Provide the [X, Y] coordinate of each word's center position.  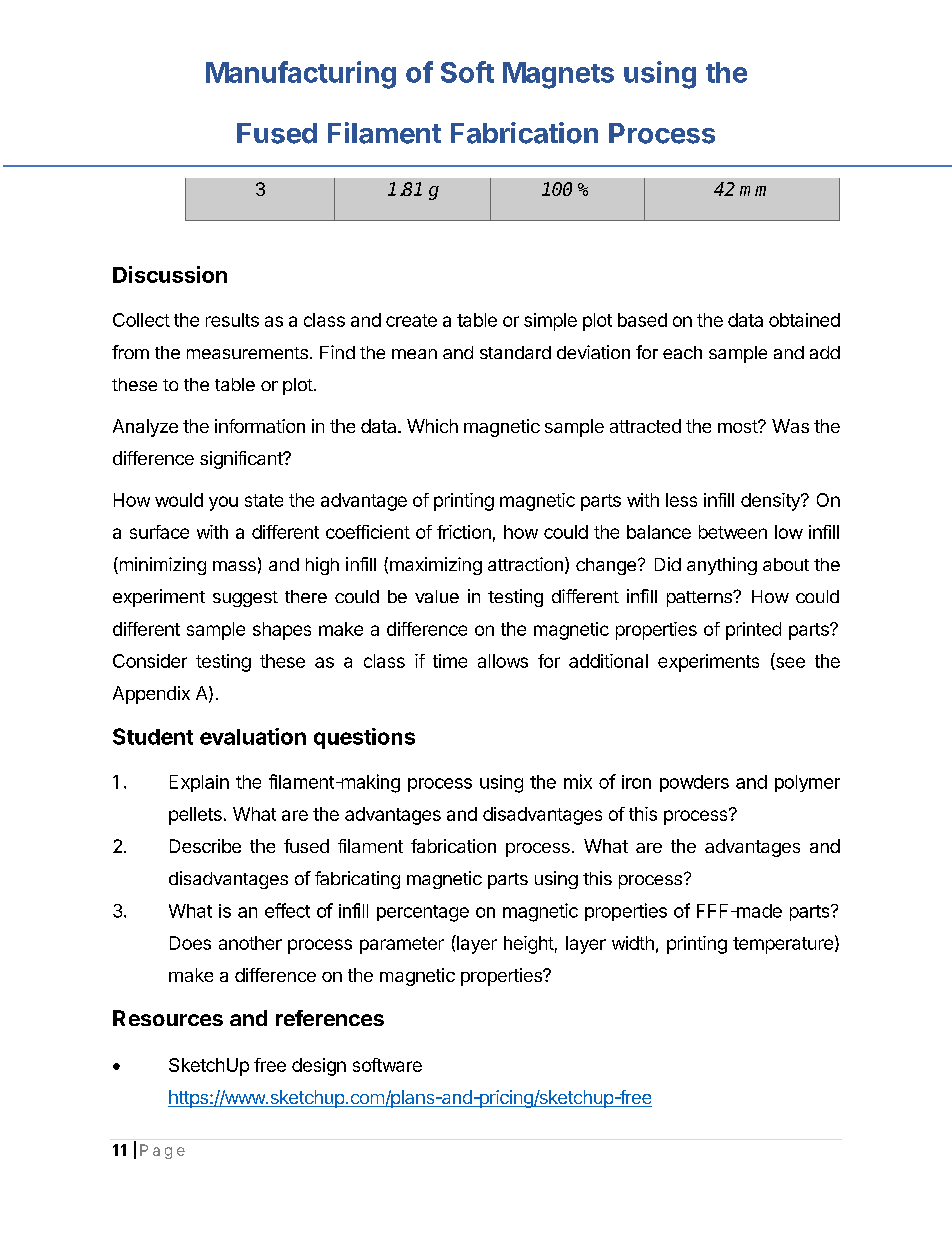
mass [234, 566]
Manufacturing [301, 75]
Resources [168, 1018]
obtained [804, 320]
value [437, 596]
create [411, 320]
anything [722, 566]
